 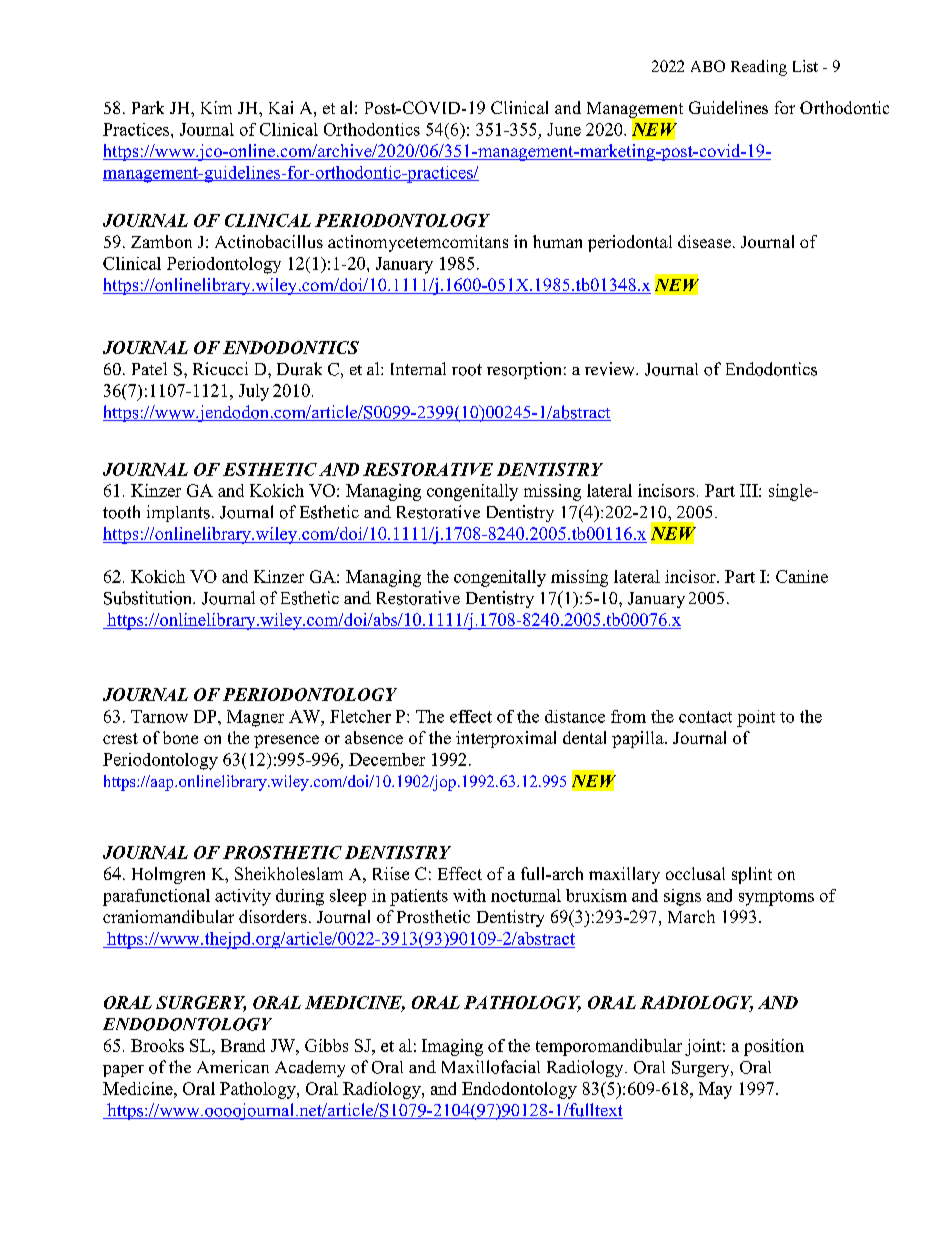 What do you see at coordinates (708, 66) in the document?
I see `ABO` at bounding box center [708, 66].
